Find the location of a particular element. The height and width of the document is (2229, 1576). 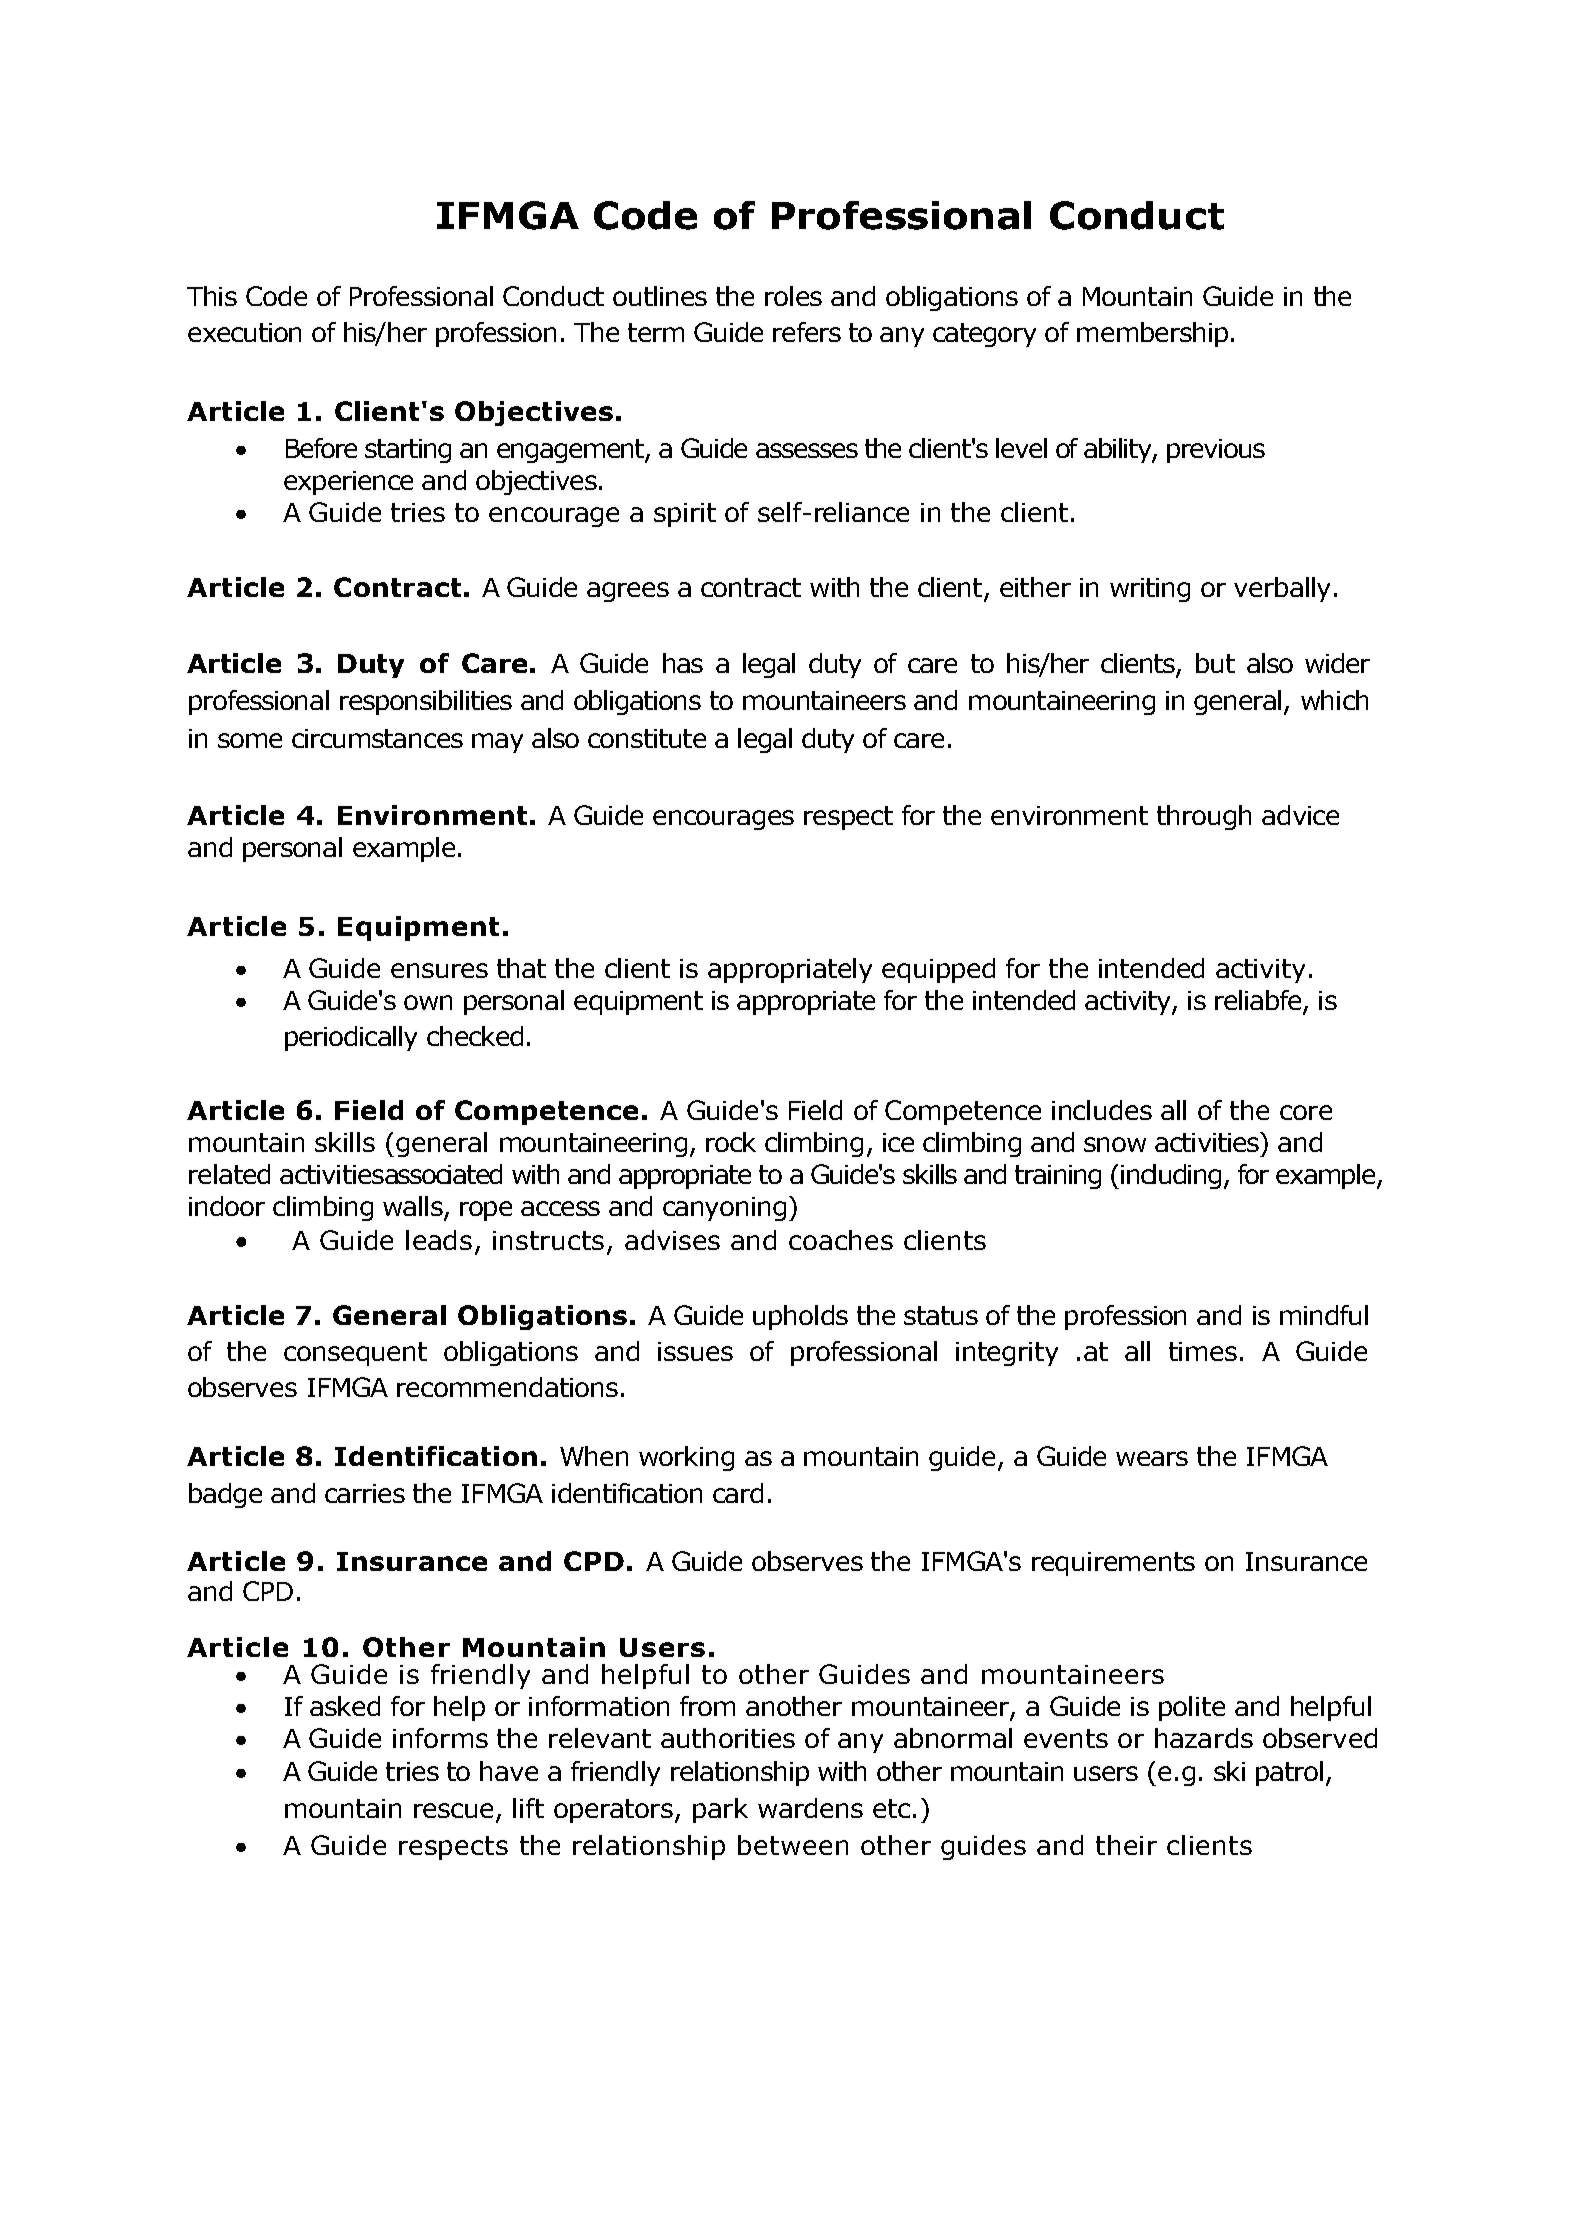

rescue is located at coordinates (455, 1812).
